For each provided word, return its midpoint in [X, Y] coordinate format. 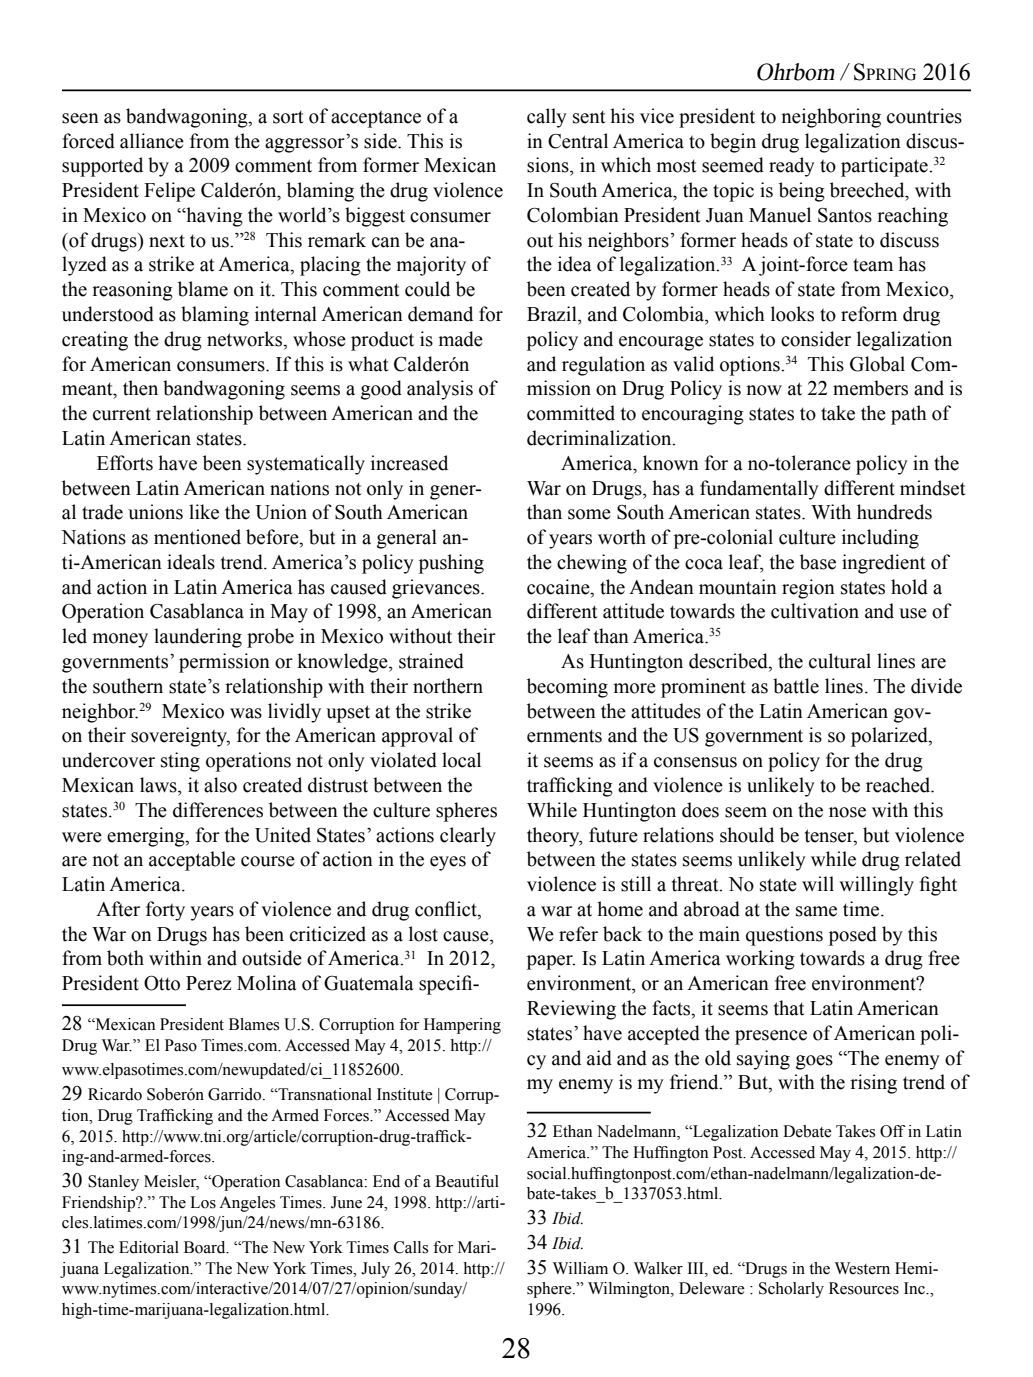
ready [792, 167]
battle [796, 686]
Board [206, 1247]
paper [551, 962]
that [789, 1008]
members [870, 388]
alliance [152, 141]
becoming [567, 688]
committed [571, 413]
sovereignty [180, 737]
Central [578, 141]
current [122, 414]
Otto [162, 983]
